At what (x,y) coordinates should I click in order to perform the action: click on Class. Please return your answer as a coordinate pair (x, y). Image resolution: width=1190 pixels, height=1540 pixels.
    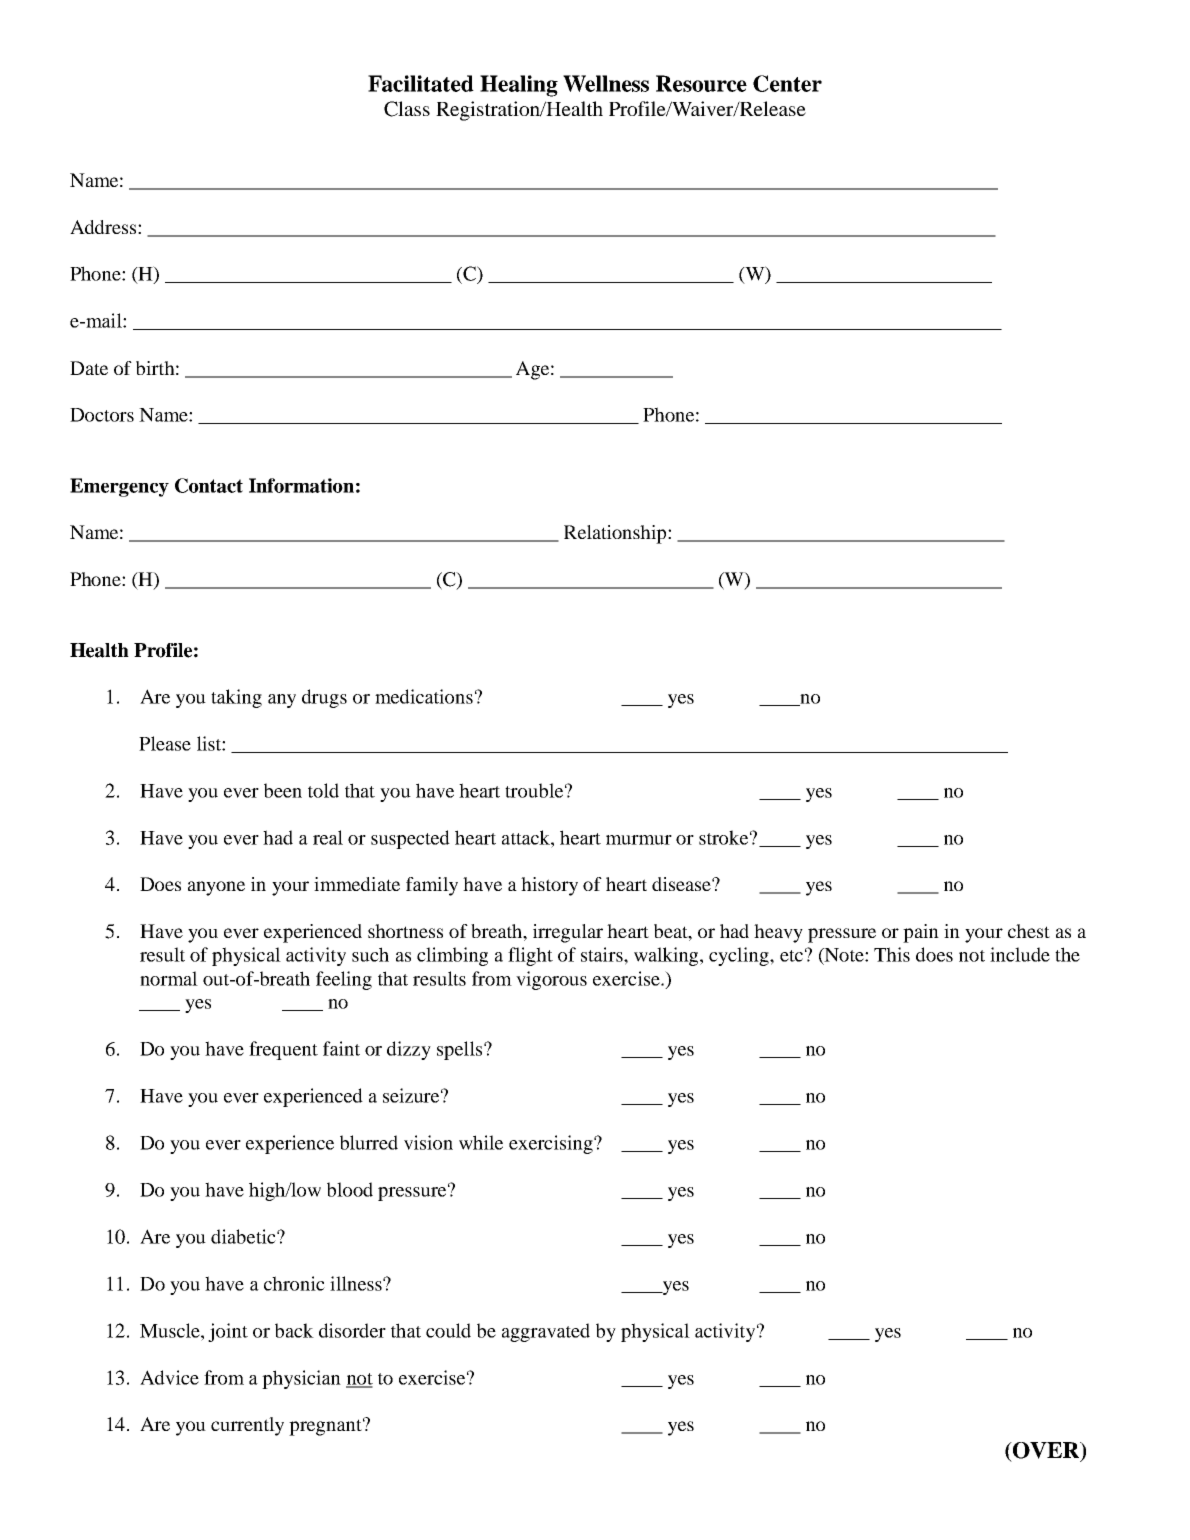
    Looking at the image, I should click on (407, 109).
